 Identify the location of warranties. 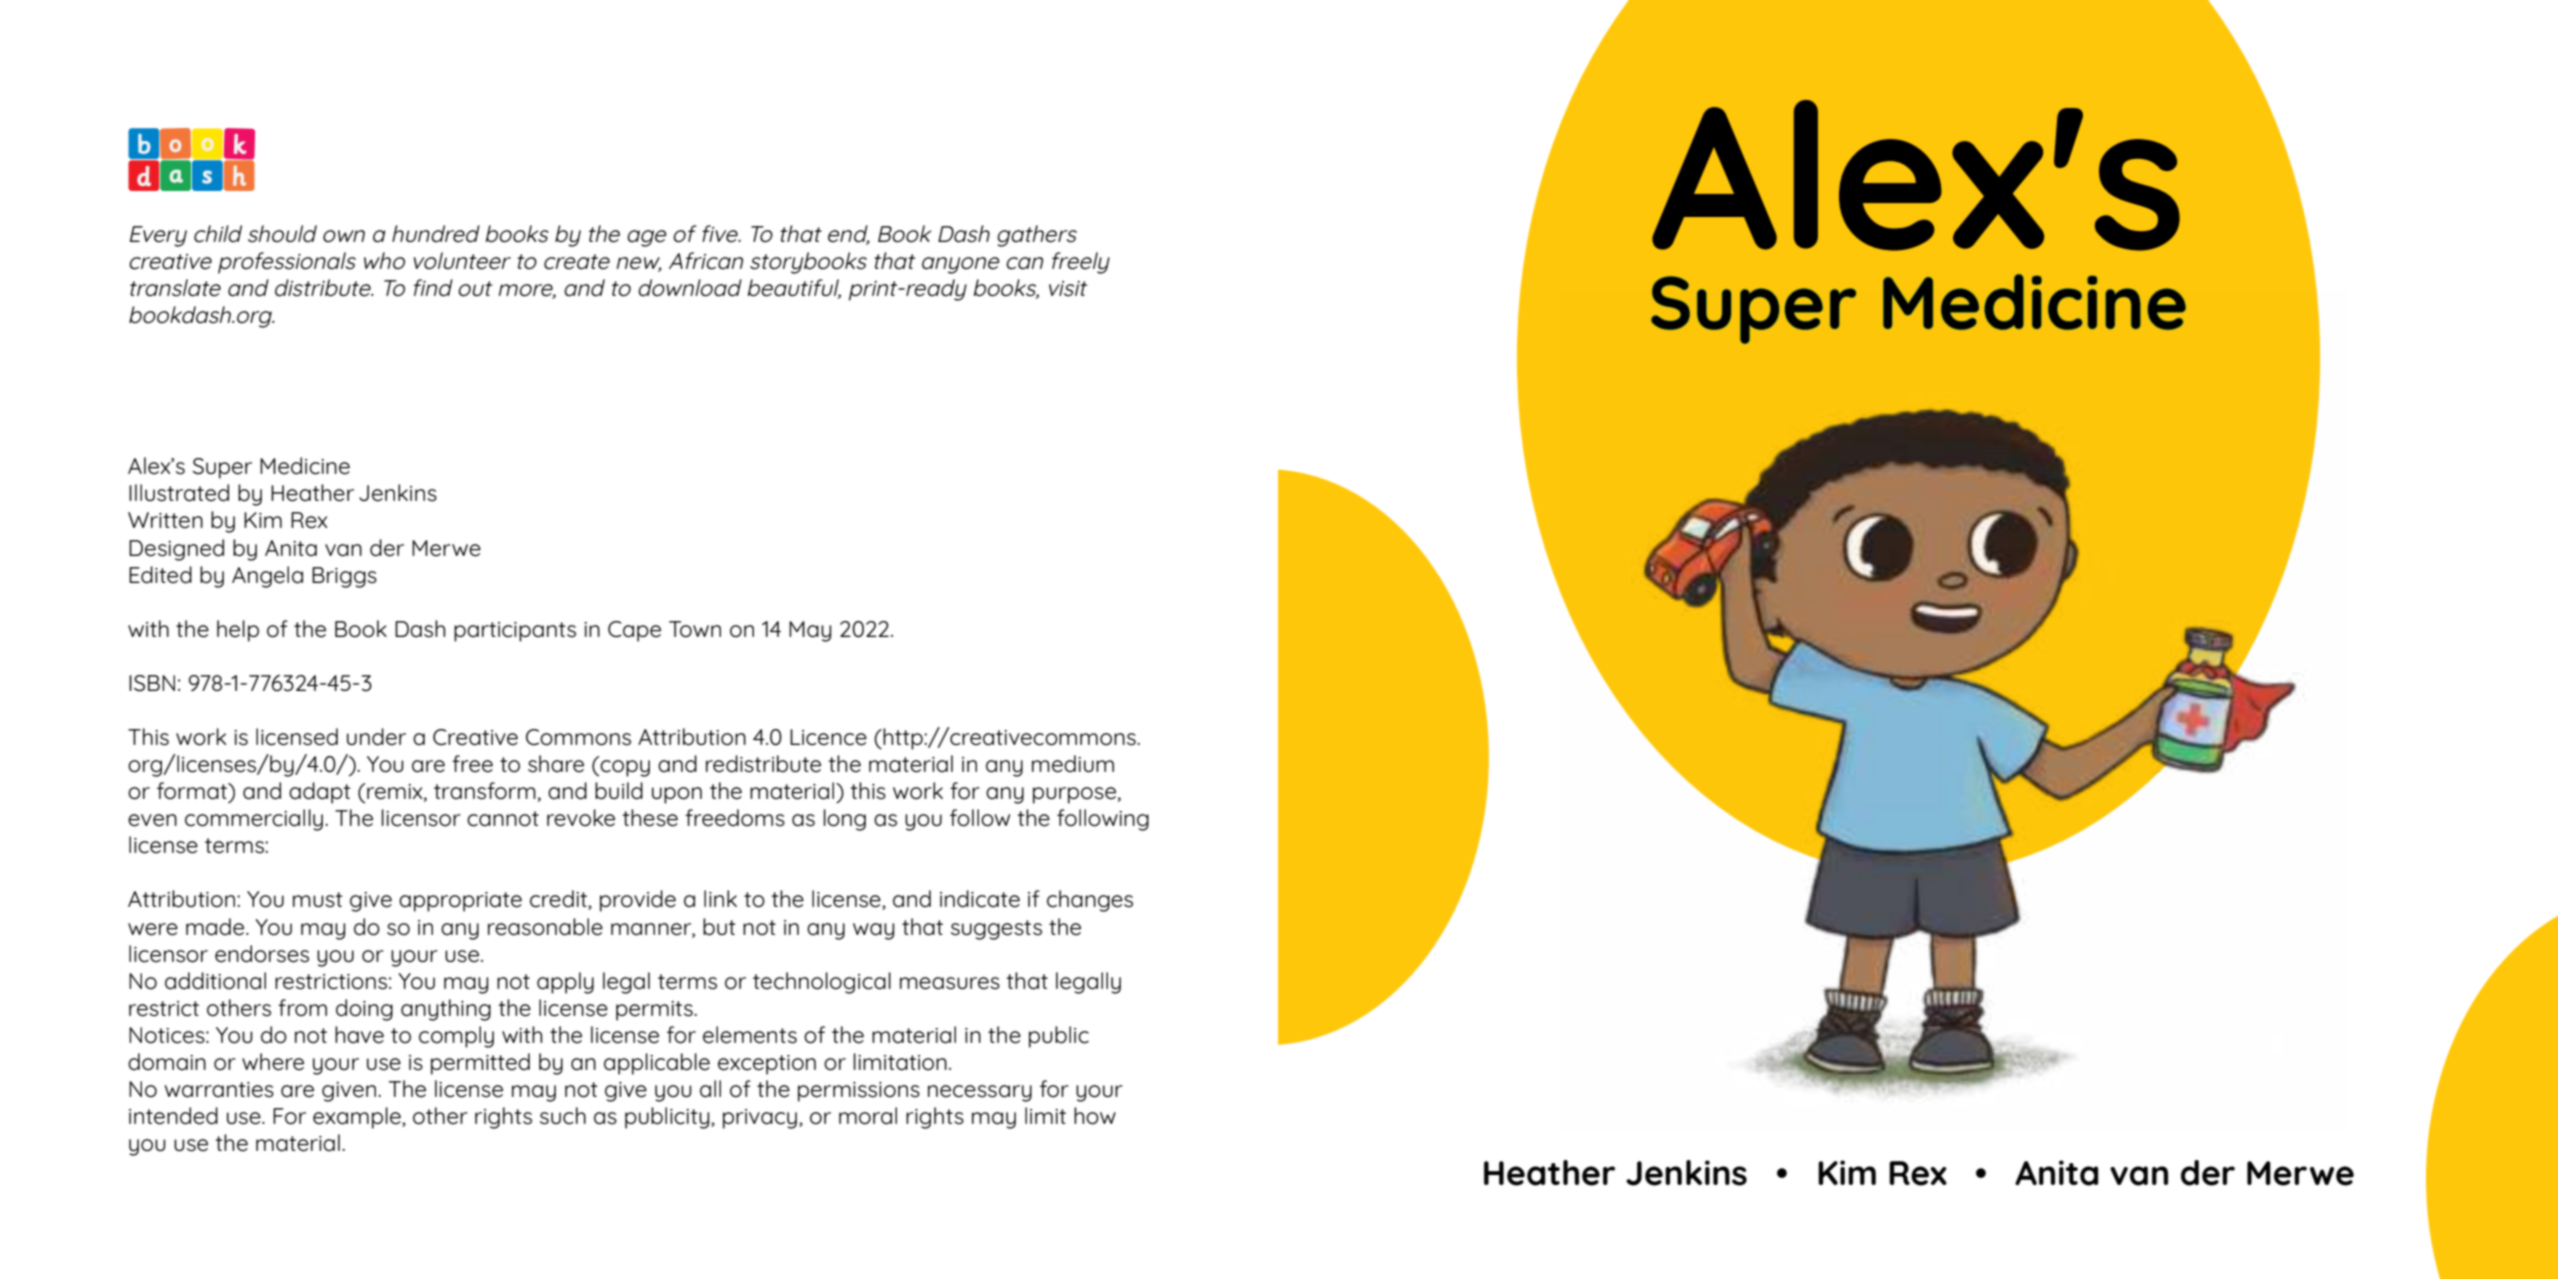
(219, 1090).
